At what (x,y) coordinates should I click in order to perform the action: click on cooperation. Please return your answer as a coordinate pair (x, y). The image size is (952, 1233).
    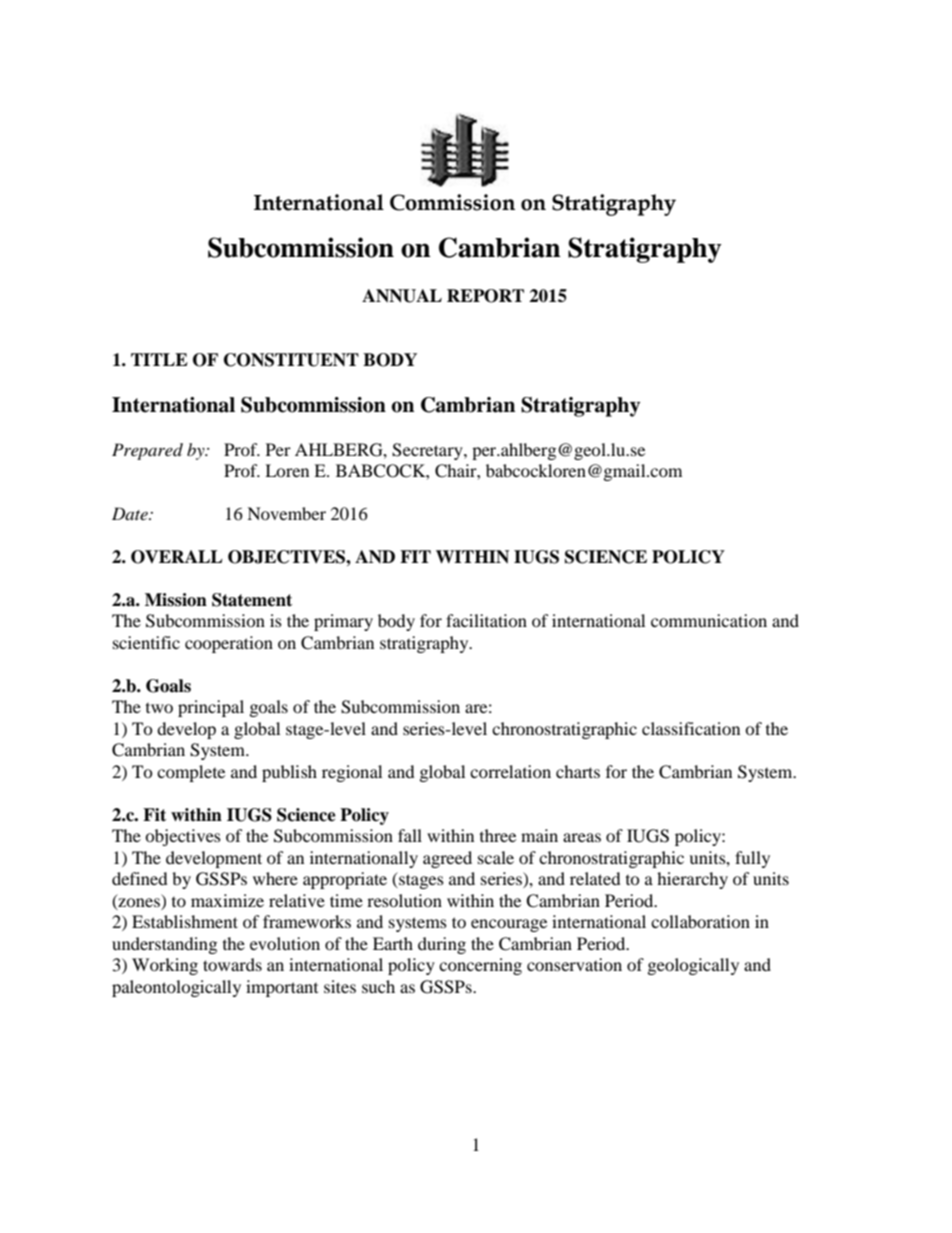
    Looking at the image, I should click on (229, 644).
